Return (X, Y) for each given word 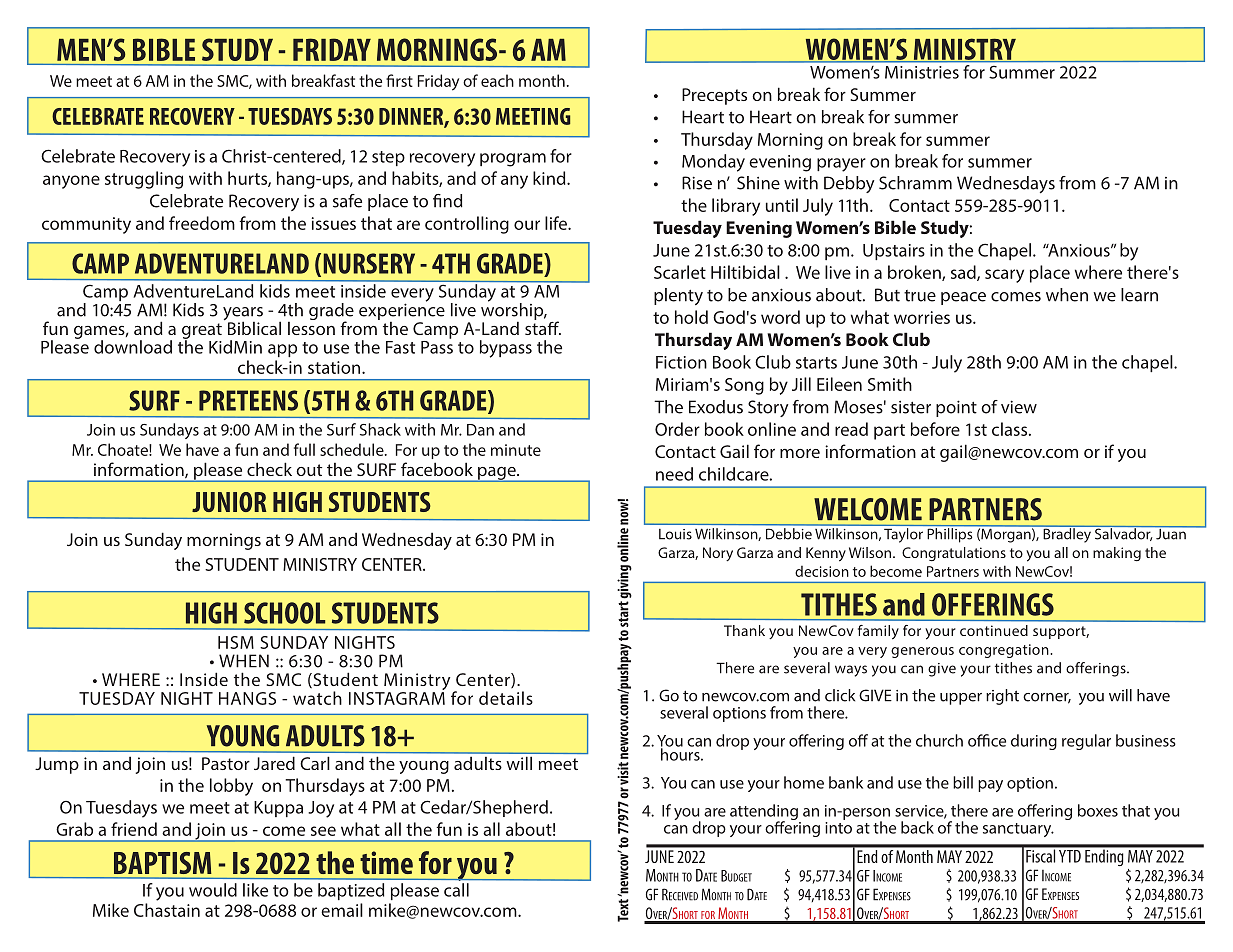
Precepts (714, 96)
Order (677, 429)
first (399, 80)
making (1117, 554)
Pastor (226, 763)
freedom (202, 223)
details (506, 698)
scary (1004, 276)
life (557, 223)
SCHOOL (284, 613)
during (1034, 742)
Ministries (922, 72)
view (1019, 407)
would (213, 890)
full (304, 449)
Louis (675, 534)
